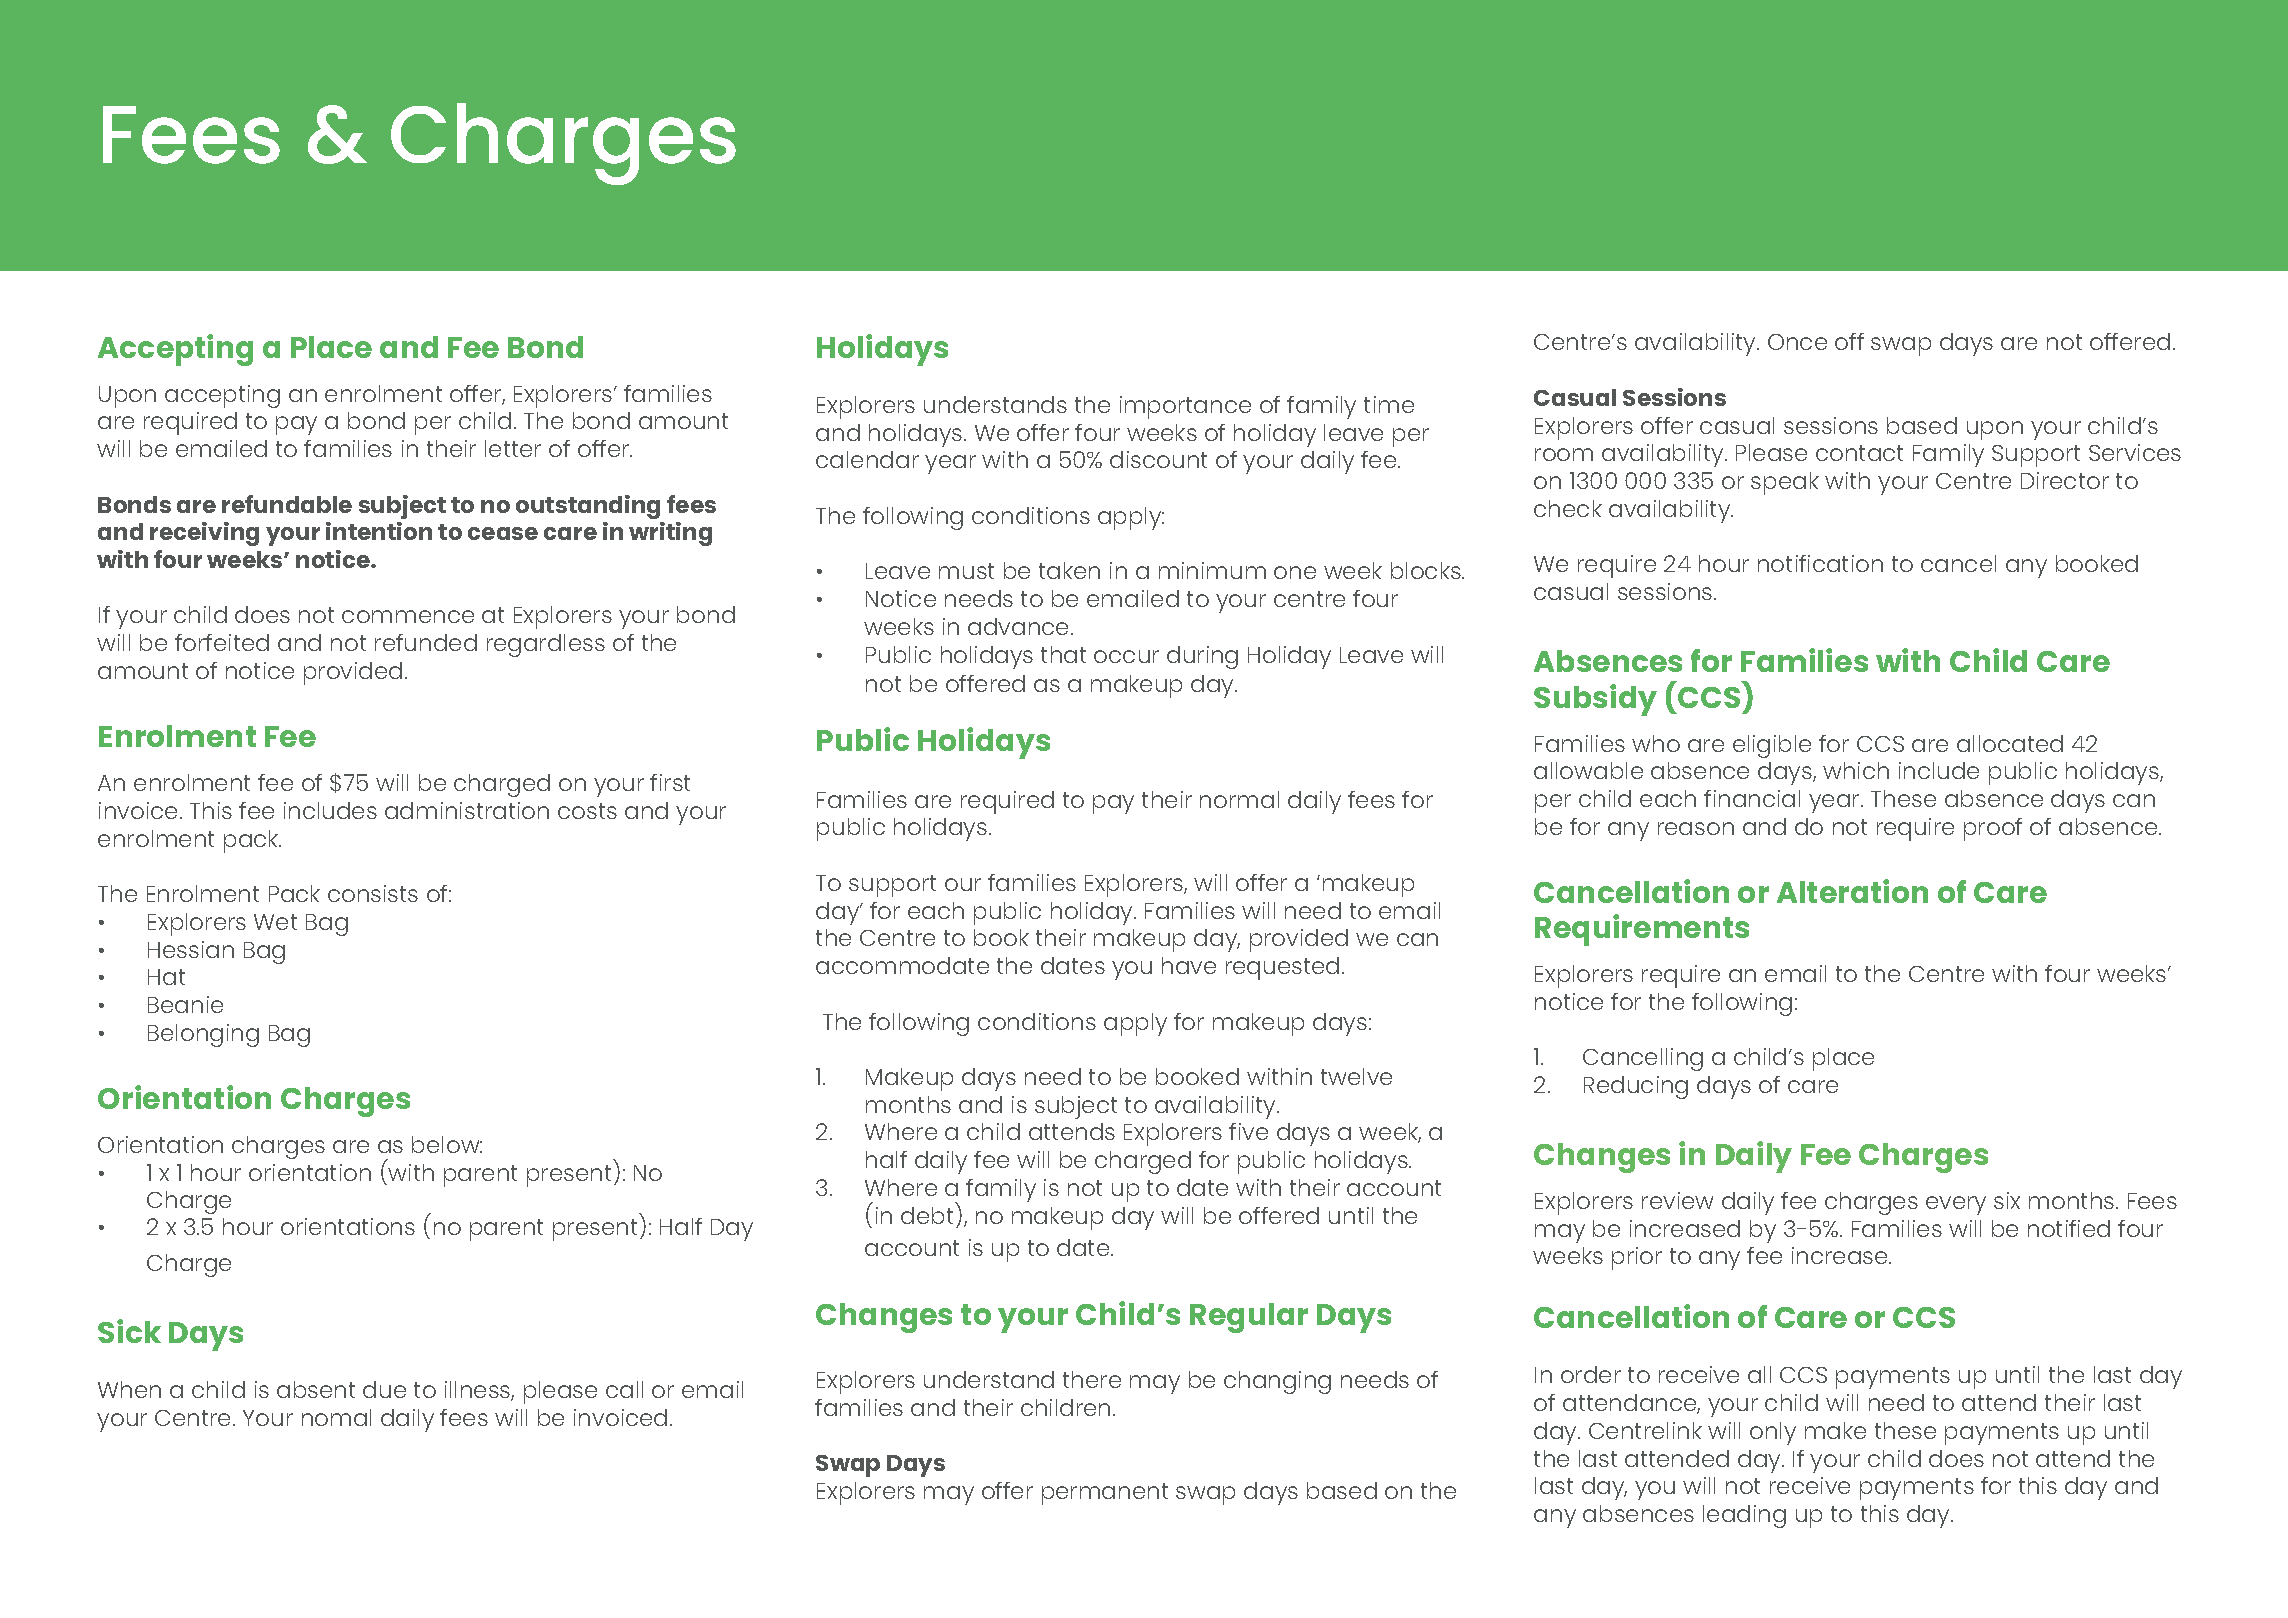 This page has width=2288, height=1618. What do you see at coordinates (1797, 342) in the page?
I see `Once` at bounding box center [1797, 342].
